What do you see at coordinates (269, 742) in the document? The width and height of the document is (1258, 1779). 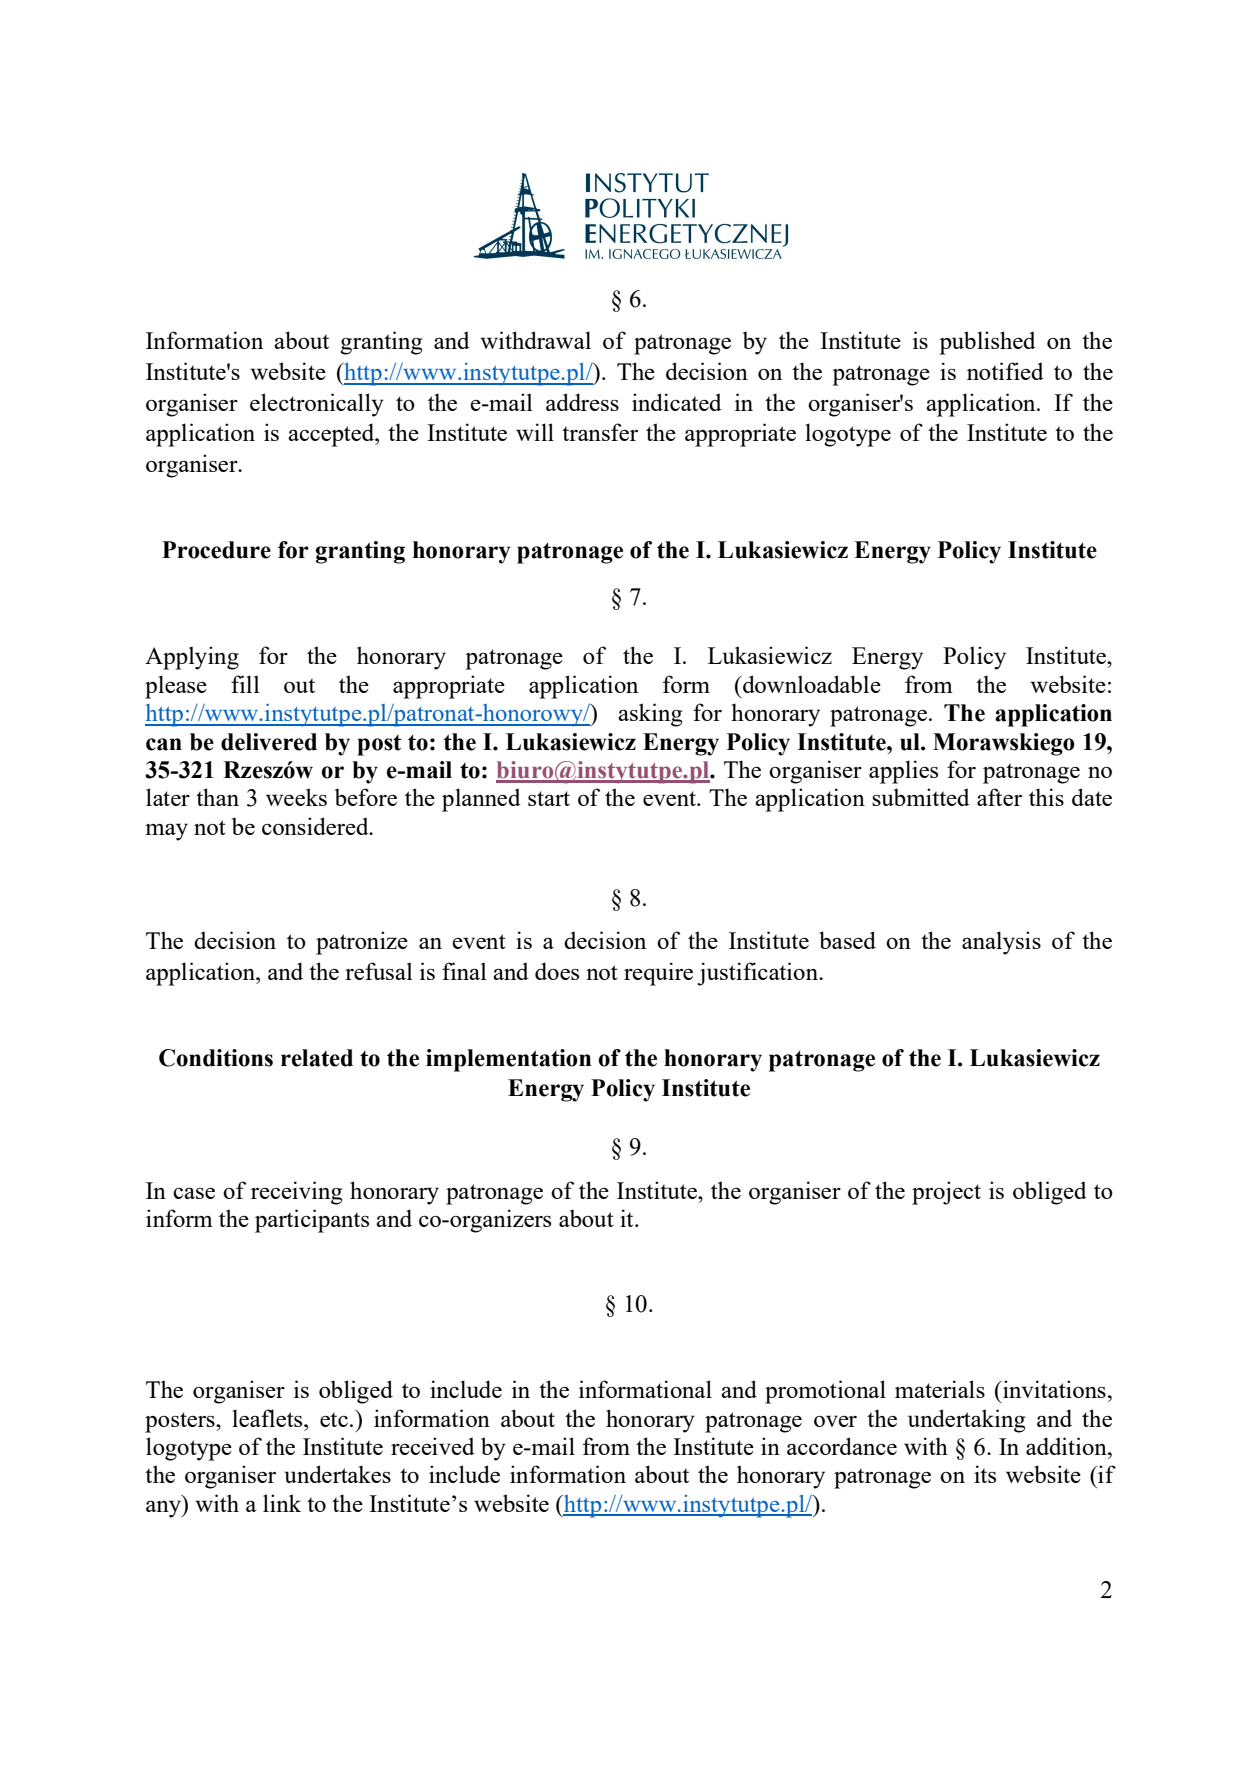 I see `delivered` at bounding box center [269, 742].
